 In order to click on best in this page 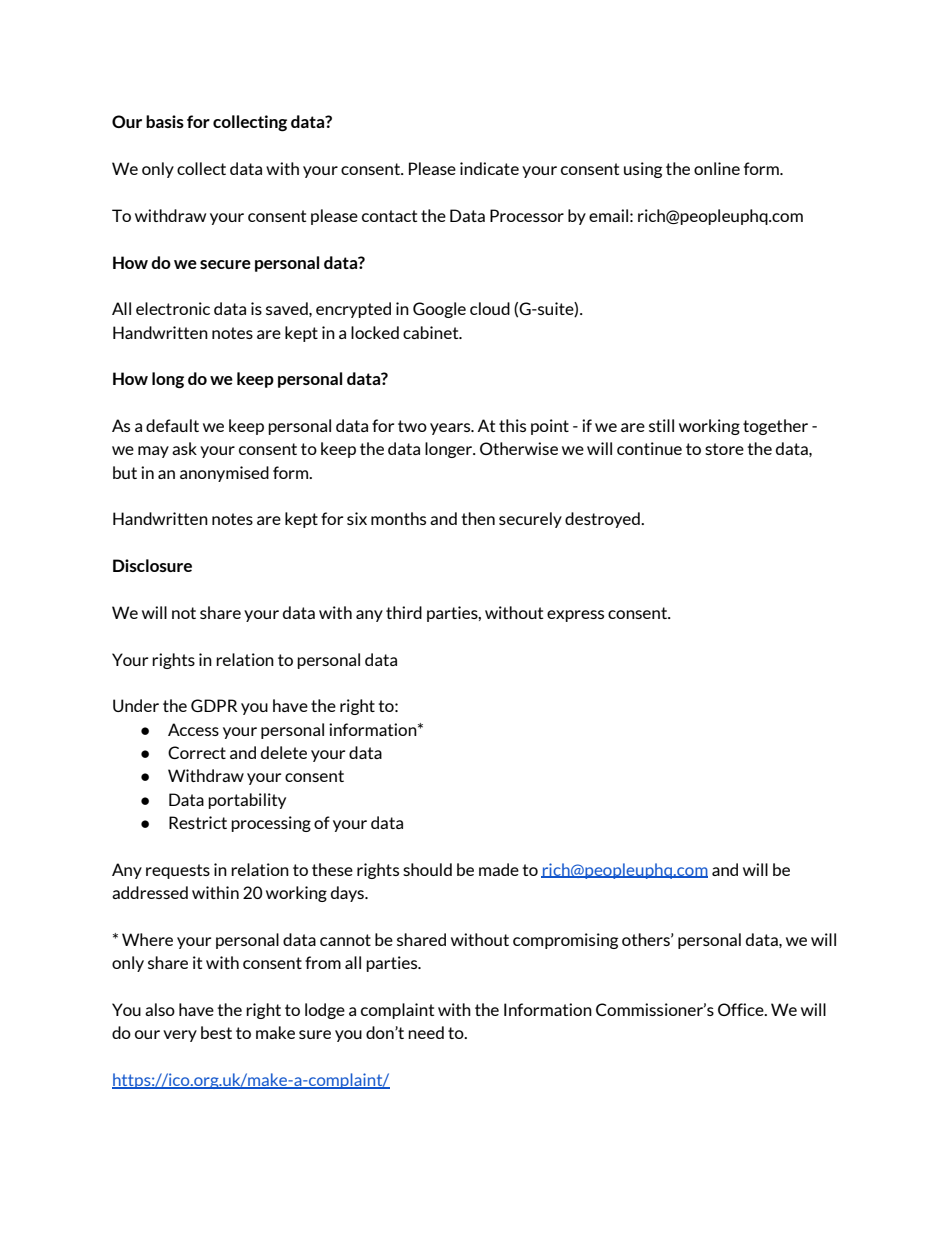, I will do `click(216, 1032)`.
